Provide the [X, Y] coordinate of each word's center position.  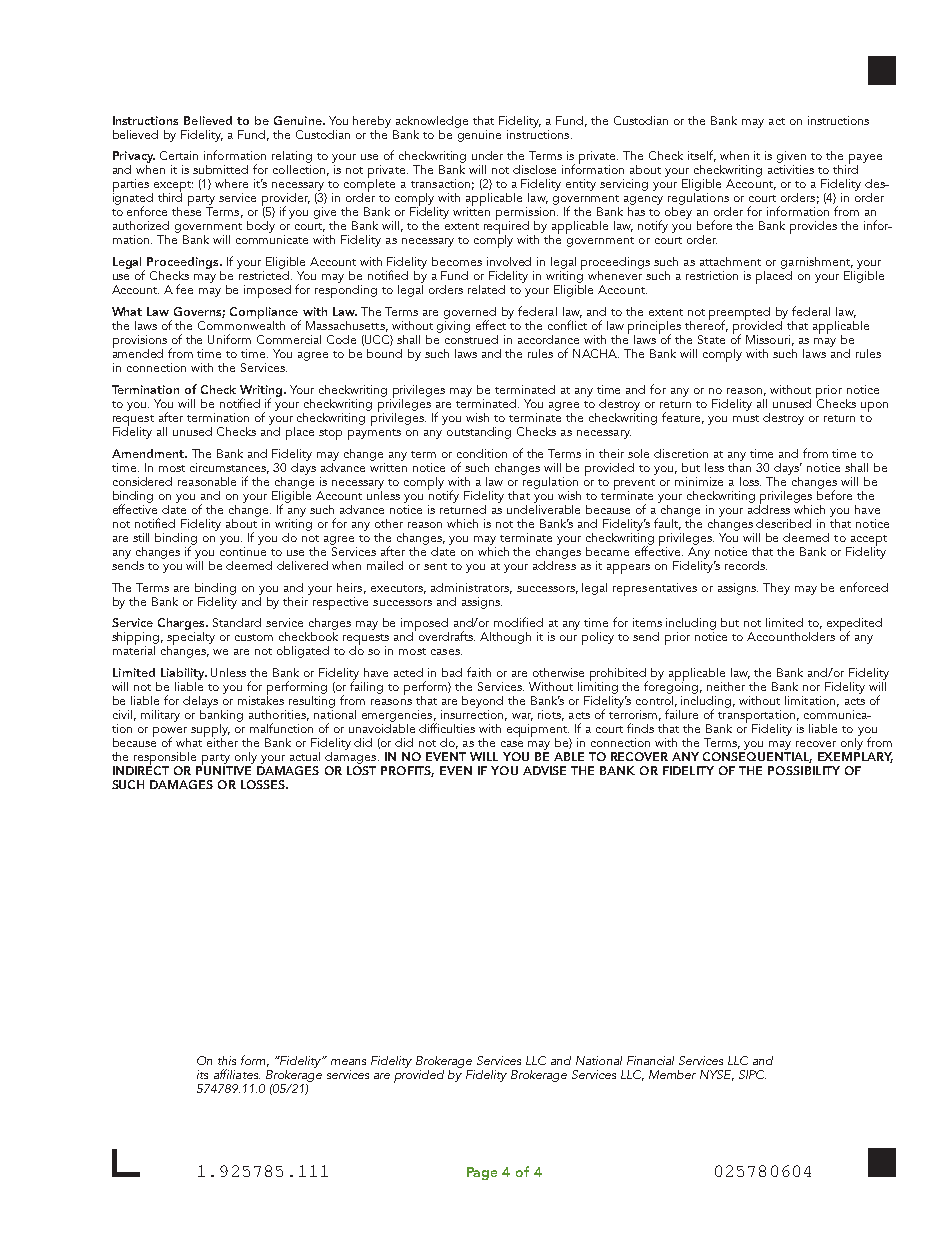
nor [811, 688]
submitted [220, 169]
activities [791, 169]
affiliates [237, 1074]
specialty [191, 639]
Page [482, 1173]
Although [505, 638]
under [487, 155]
